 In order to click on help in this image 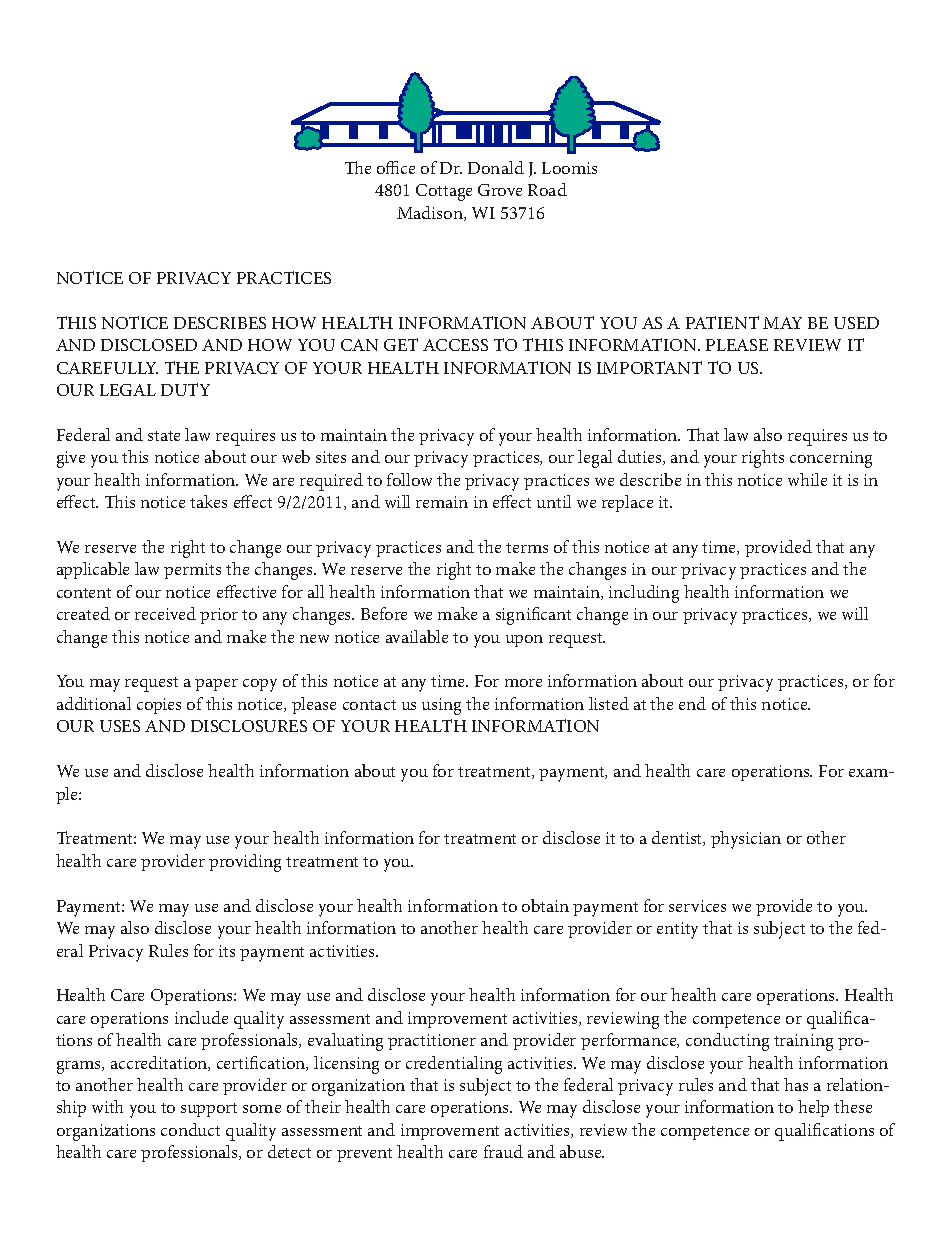, I will do `click(813, 1108)`.
